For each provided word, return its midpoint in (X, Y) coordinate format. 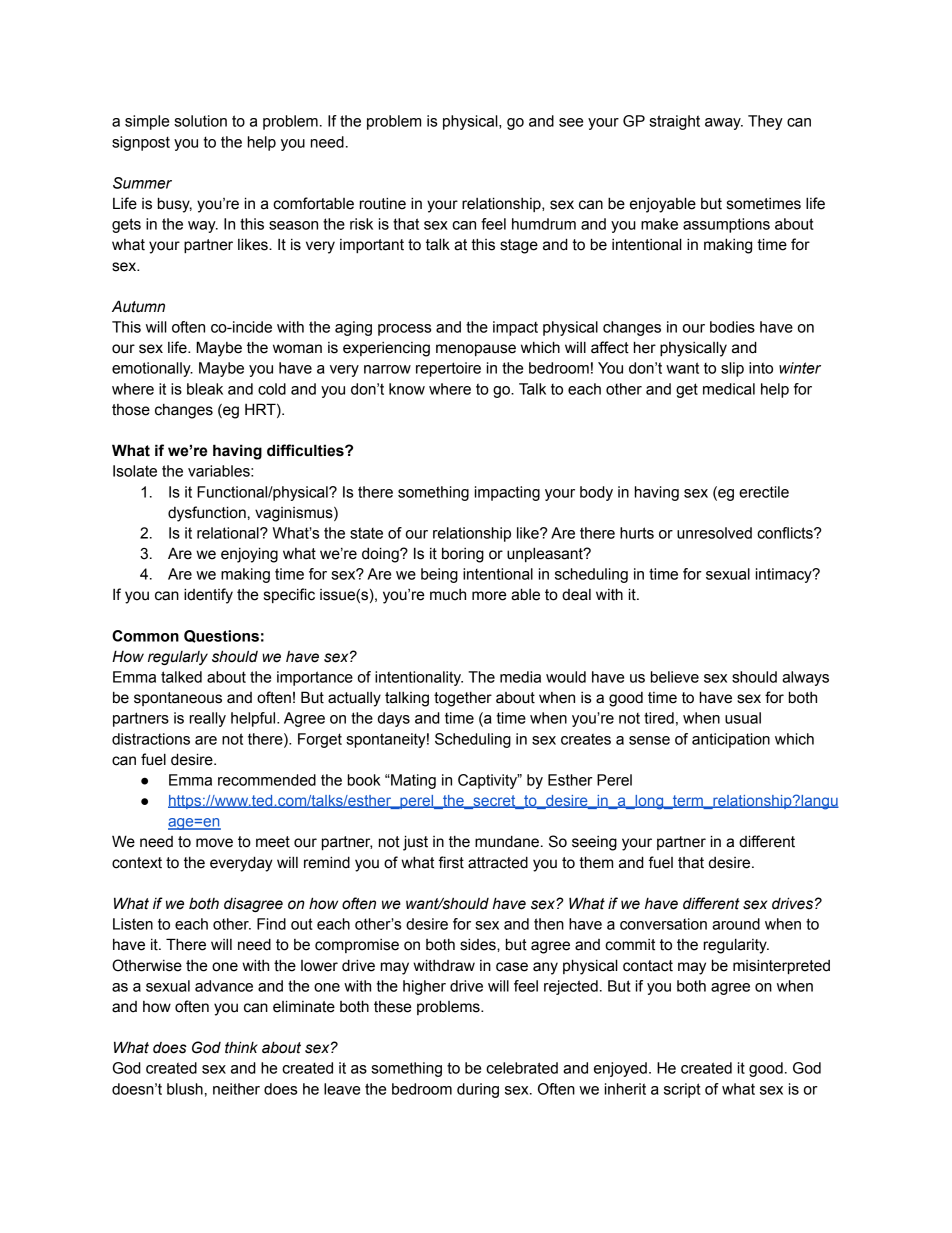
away (724, 124)
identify (208, 596)
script (682, 1090)
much (448, 595)
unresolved (714, 533)
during (478, 1090)
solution (200, 121)
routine (383, 203)
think (241, 1047)
